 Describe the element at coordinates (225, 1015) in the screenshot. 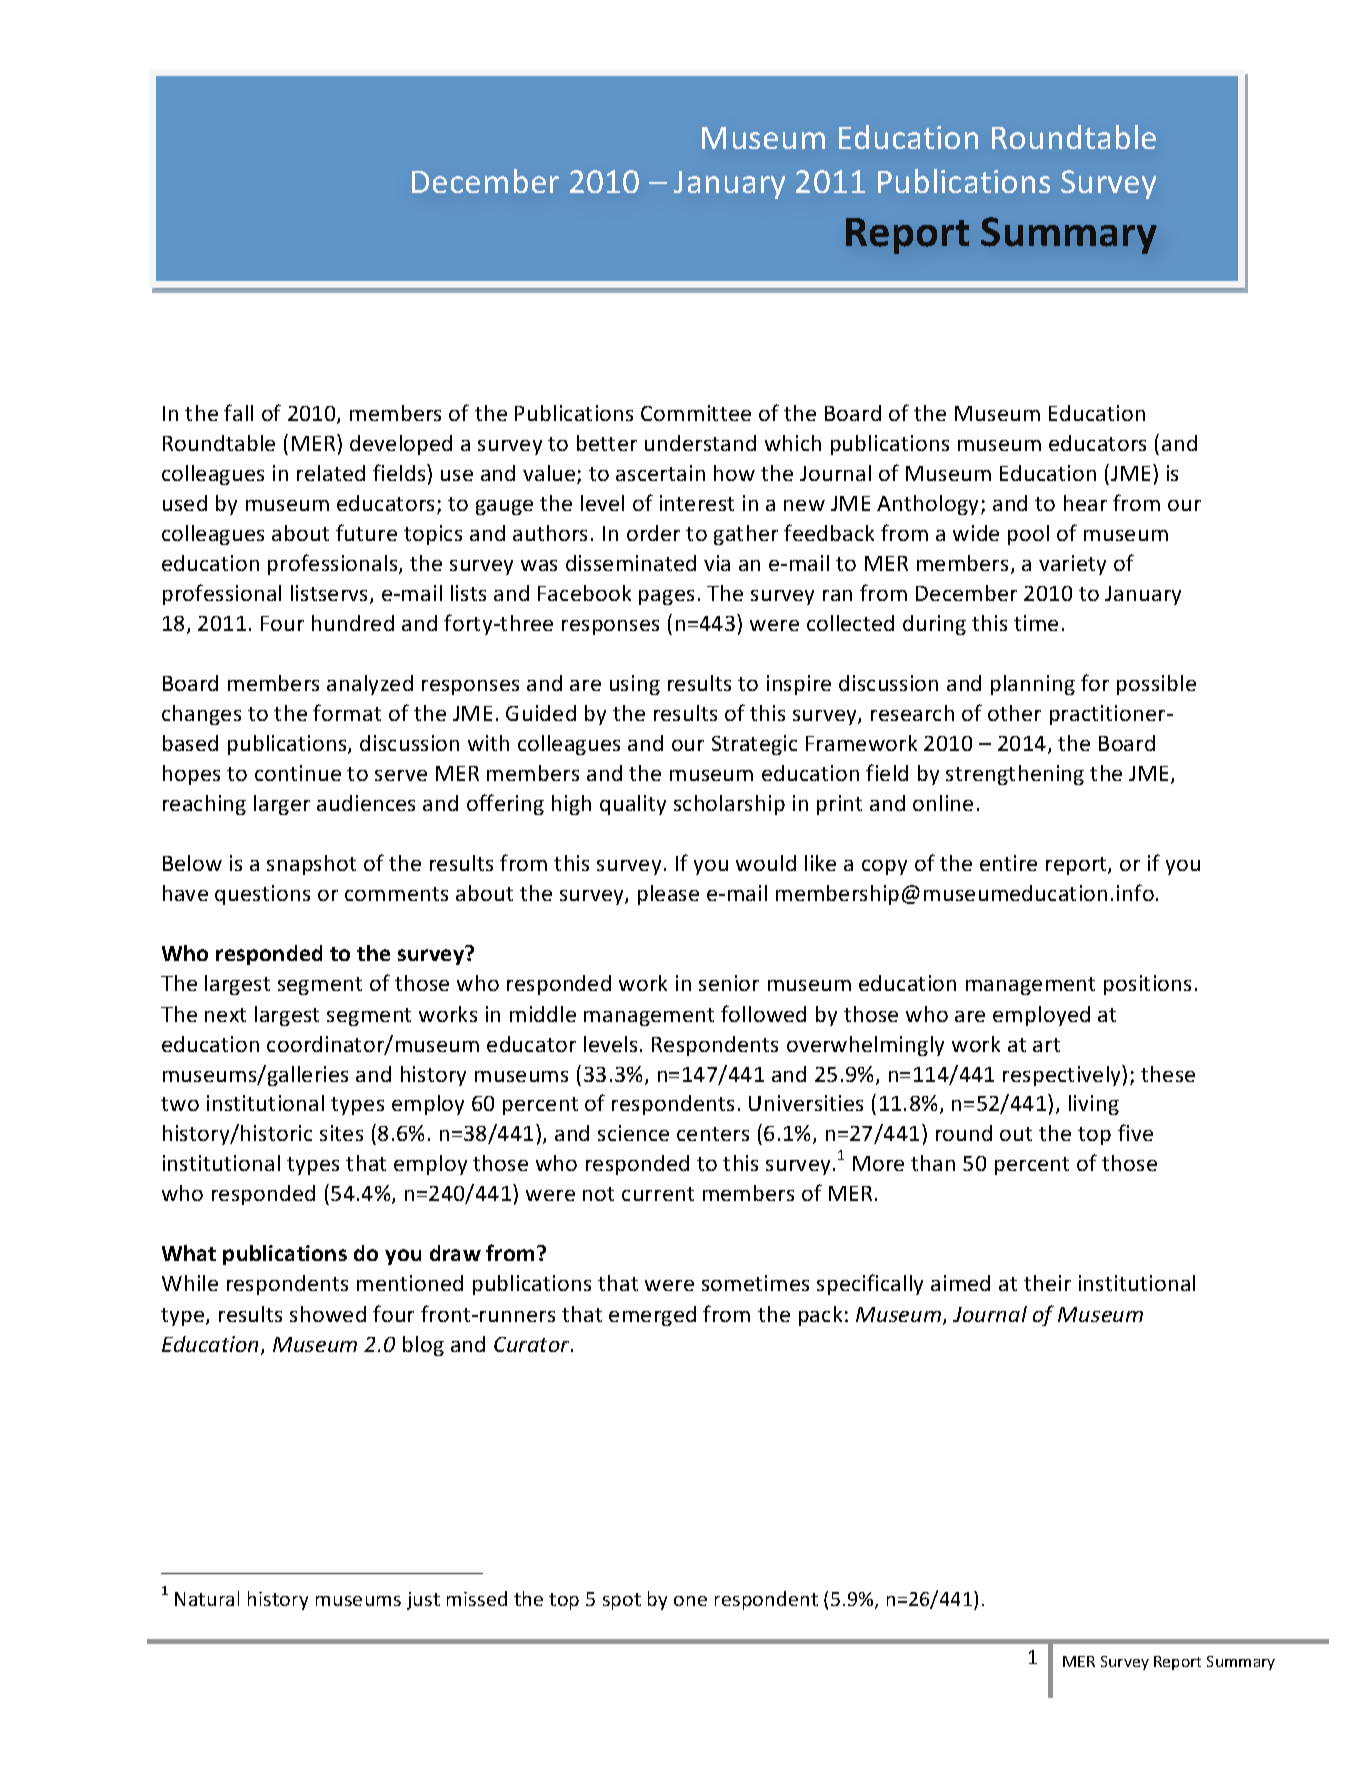

I see `next` at that location.
